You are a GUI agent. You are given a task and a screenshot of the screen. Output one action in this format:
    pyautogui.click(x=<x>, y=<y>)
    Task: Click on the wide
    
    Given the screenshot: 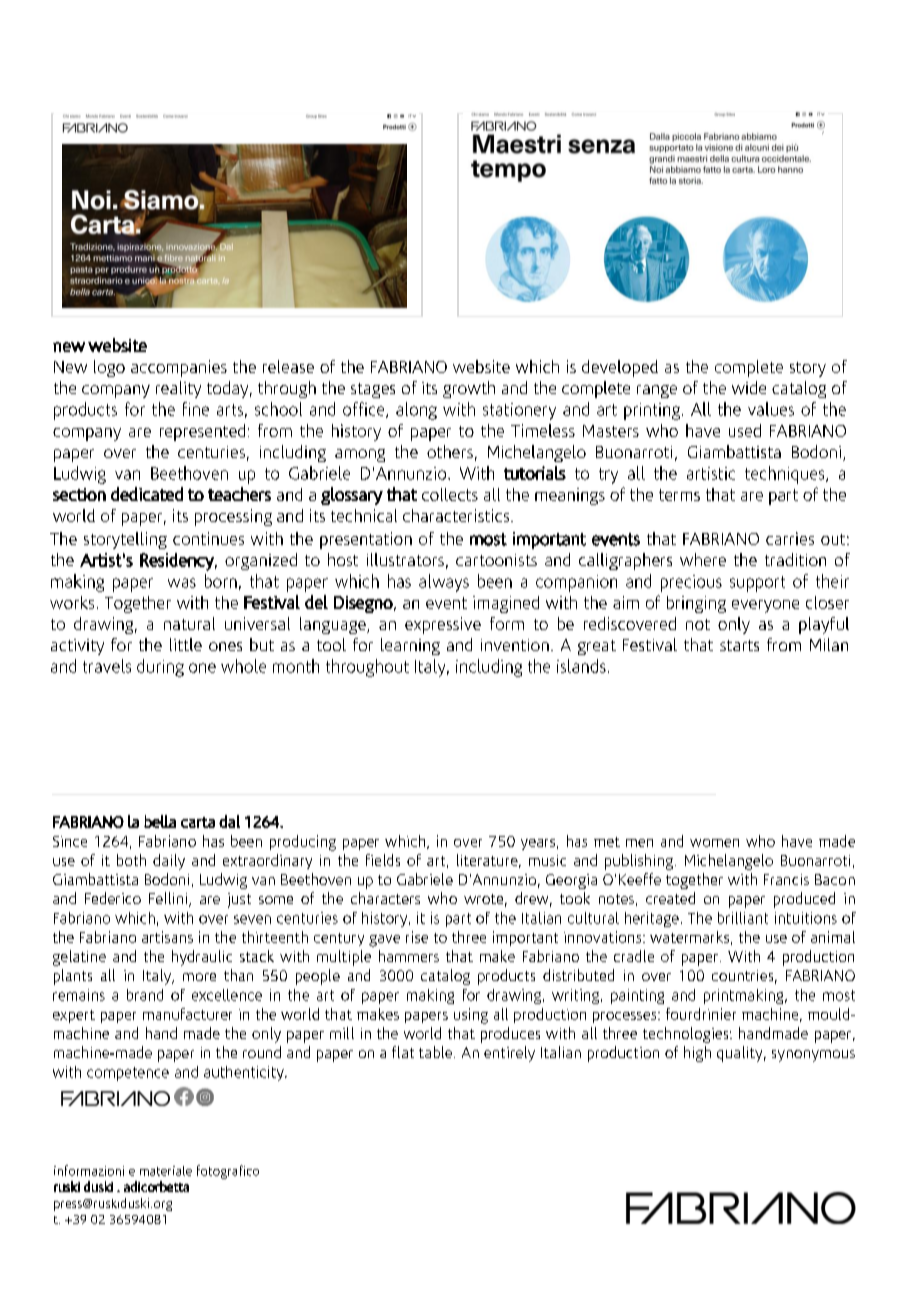 What is the action you would take?
    pyautogui.click(x=749, y=387)
